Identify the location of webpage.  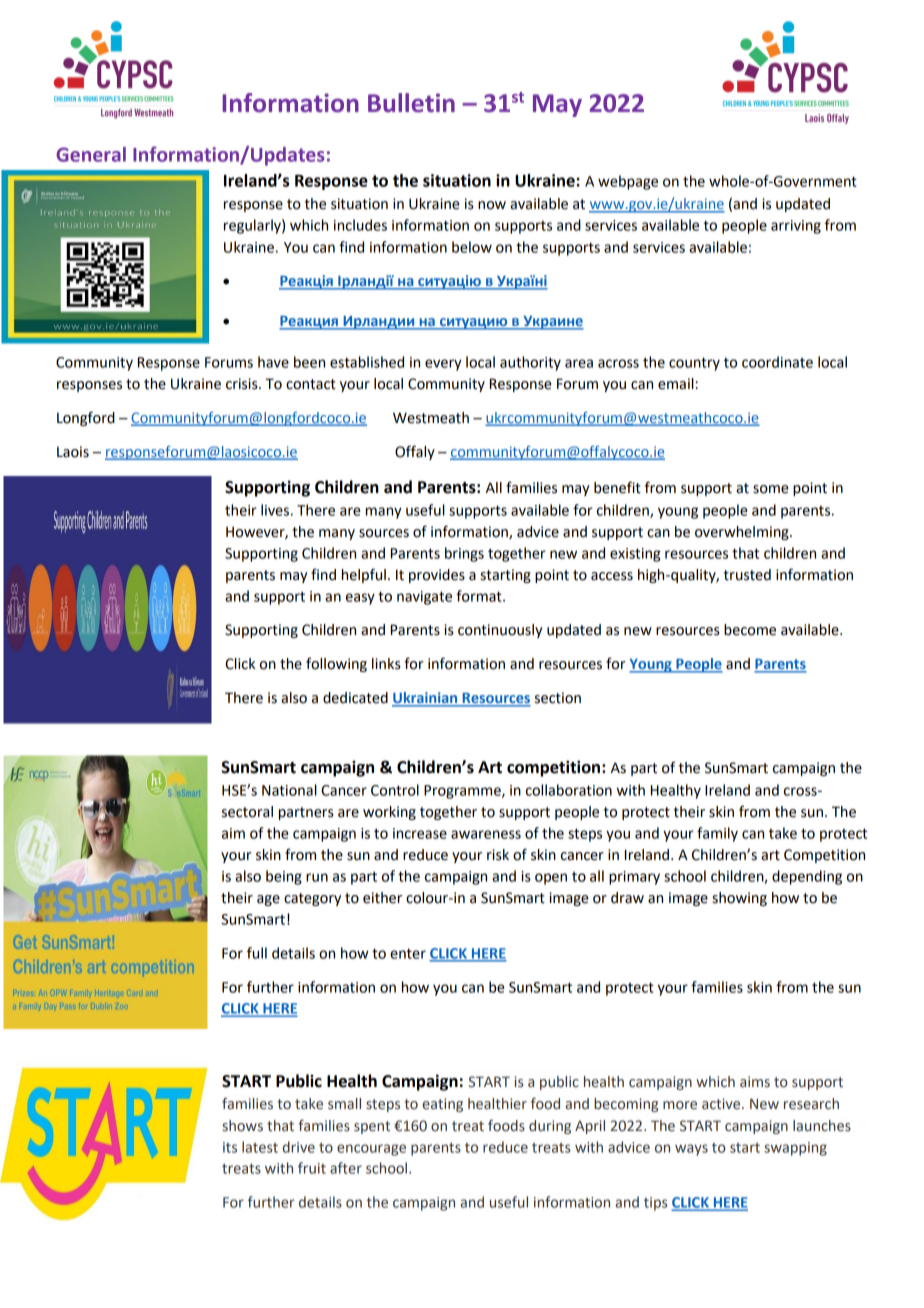
(628, 182).
